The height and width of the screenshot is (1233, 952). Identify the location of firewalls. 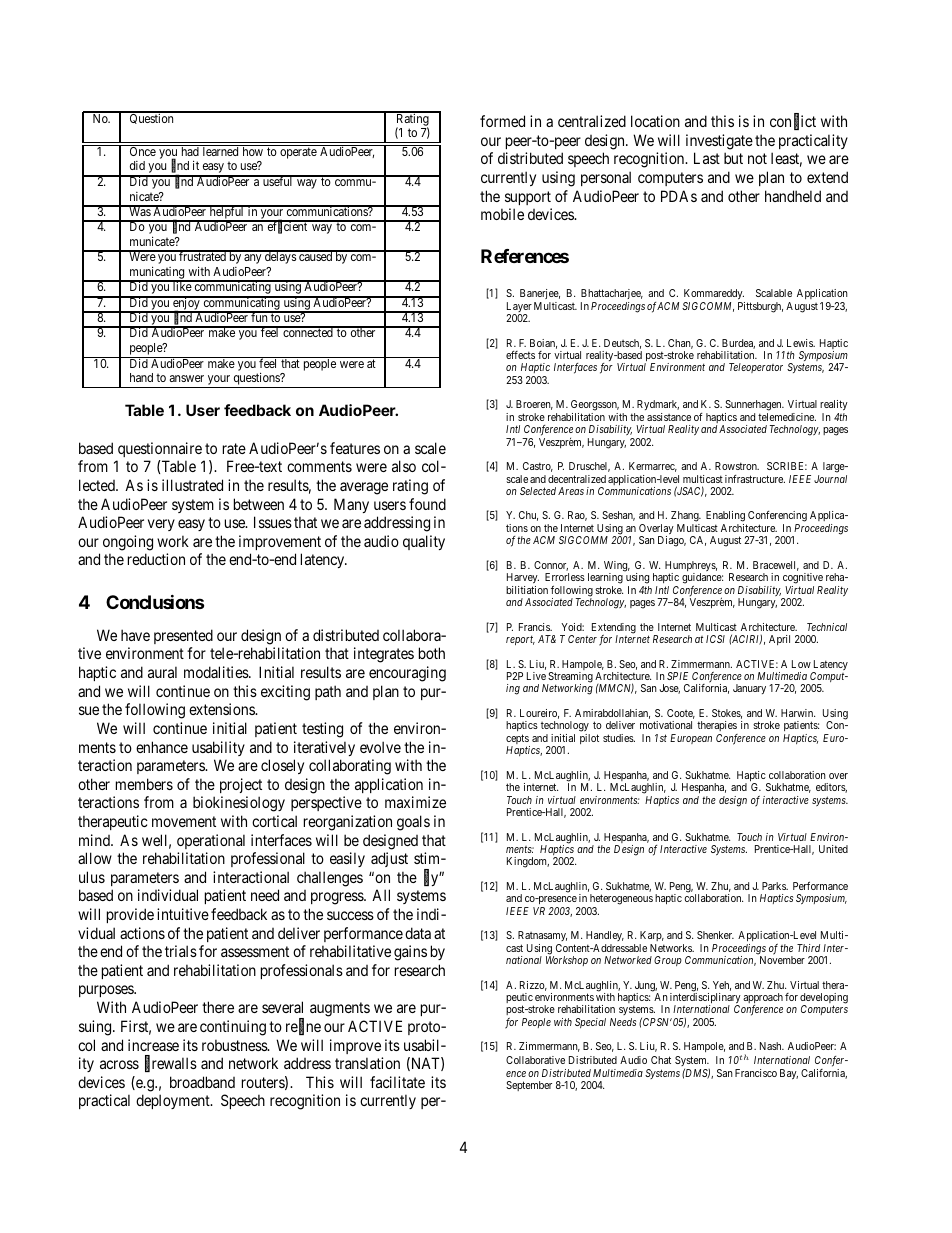
(171, 1064).
